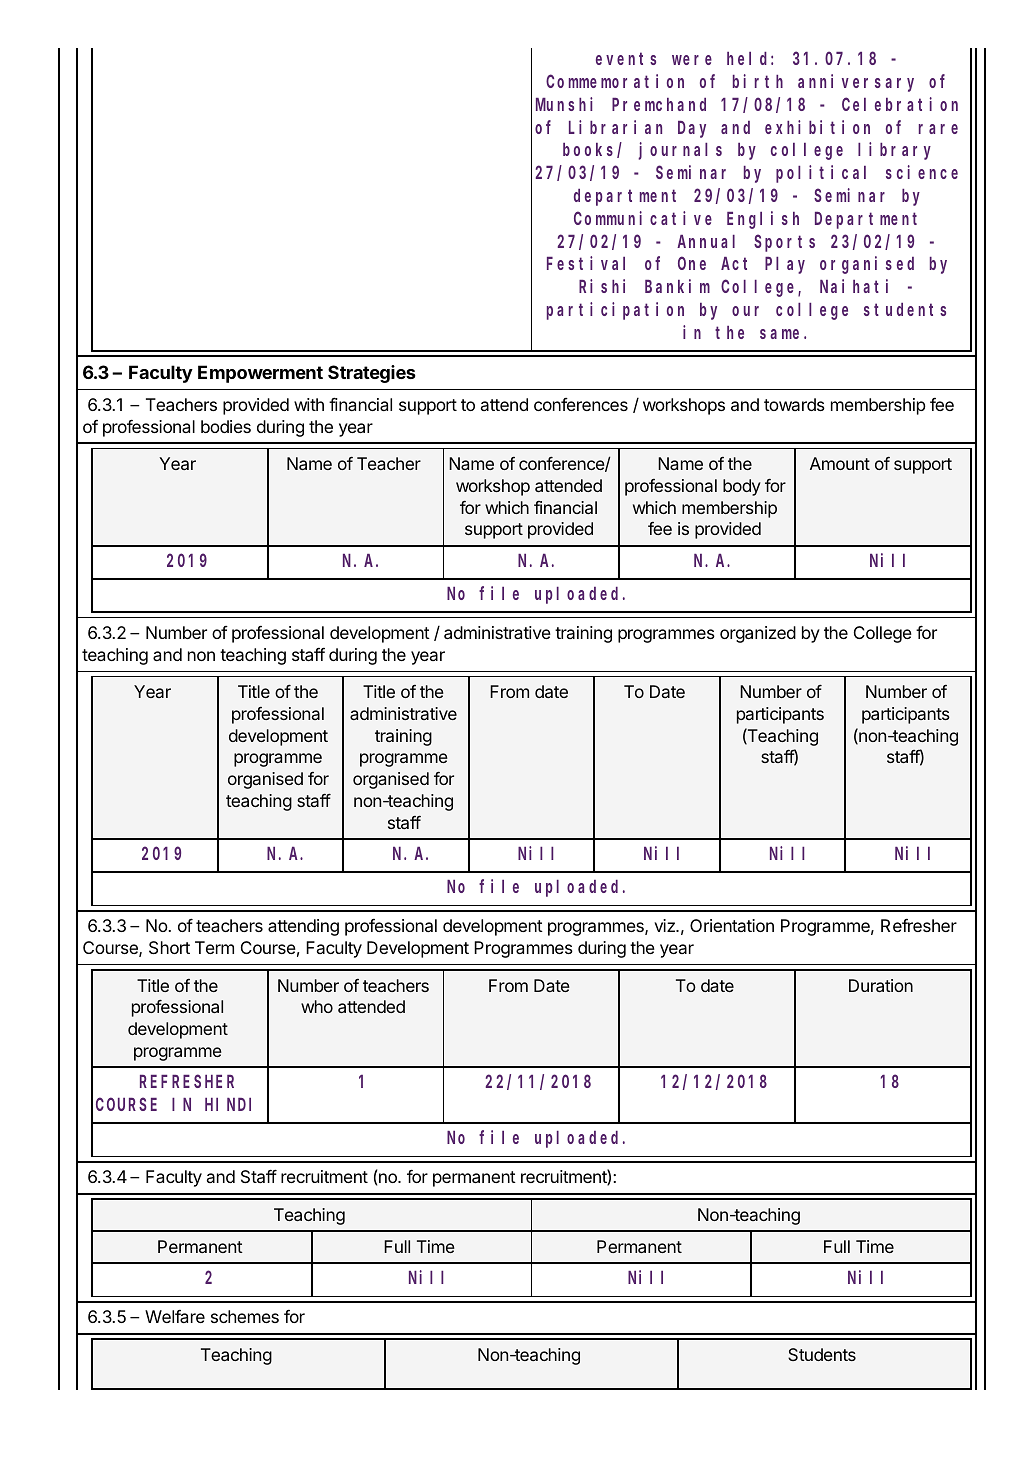 This screenshot has height=1463, width=1034. Describe the element at coordinates (615, 127) in the screenshot. I see `Librarian` at that location.
